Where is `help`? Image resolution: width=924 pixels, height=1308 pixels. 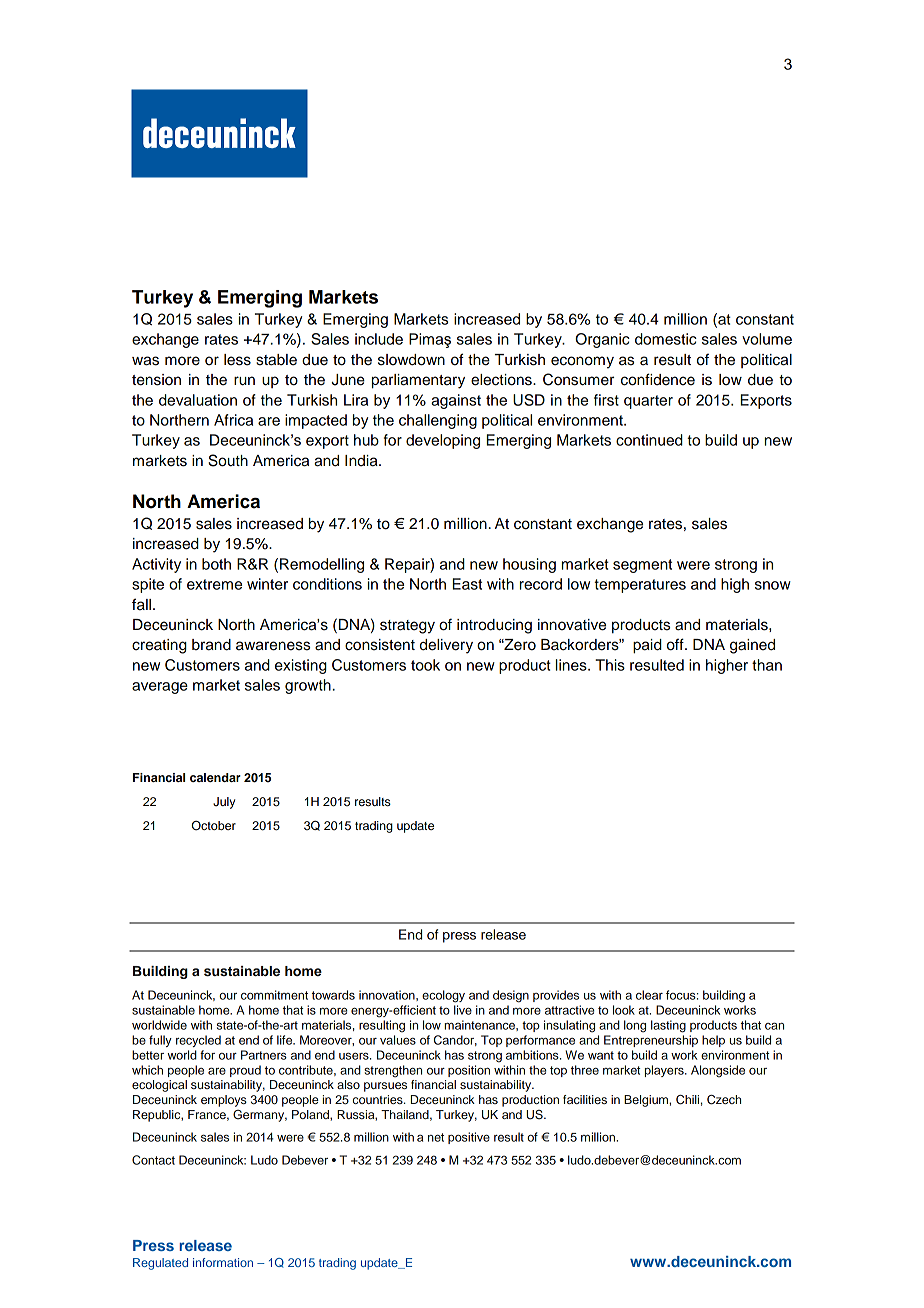
help is located at coordinates (713, 1041).
